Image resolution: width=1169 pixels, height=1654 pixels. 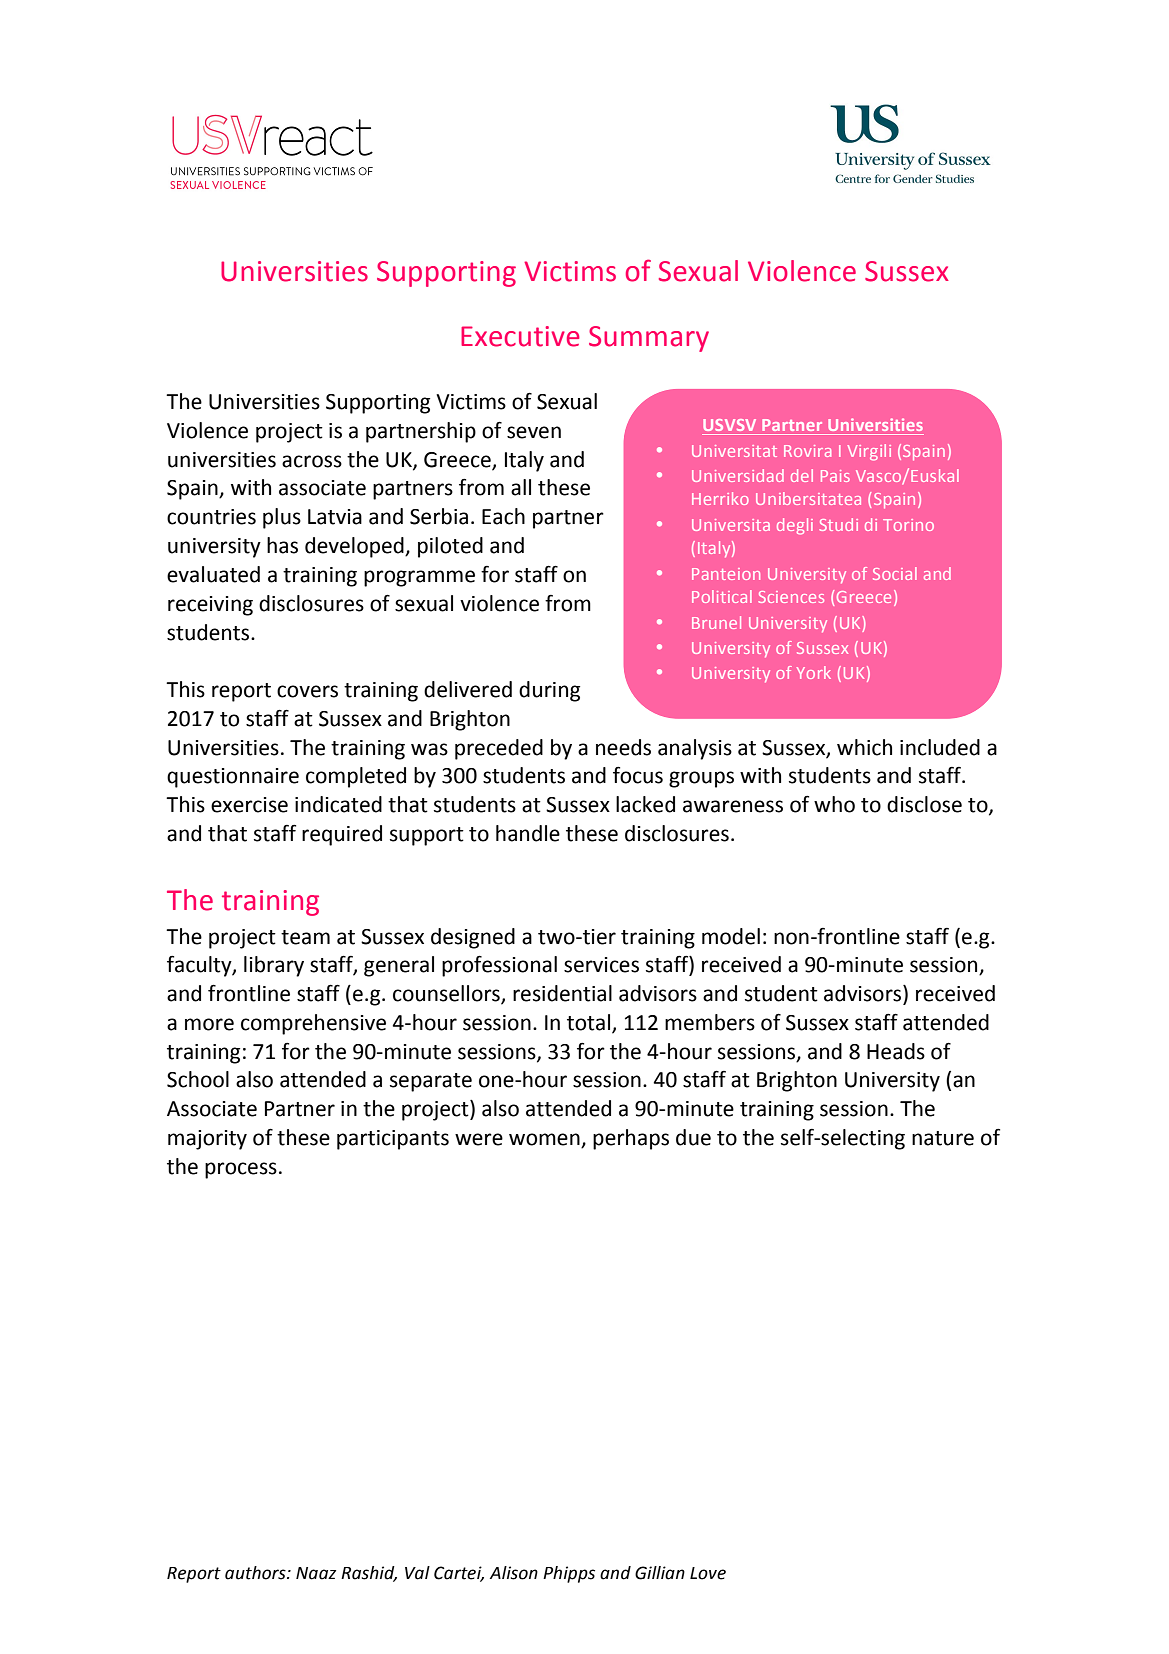 I want to click on process, so click(x=241, y=1170).
